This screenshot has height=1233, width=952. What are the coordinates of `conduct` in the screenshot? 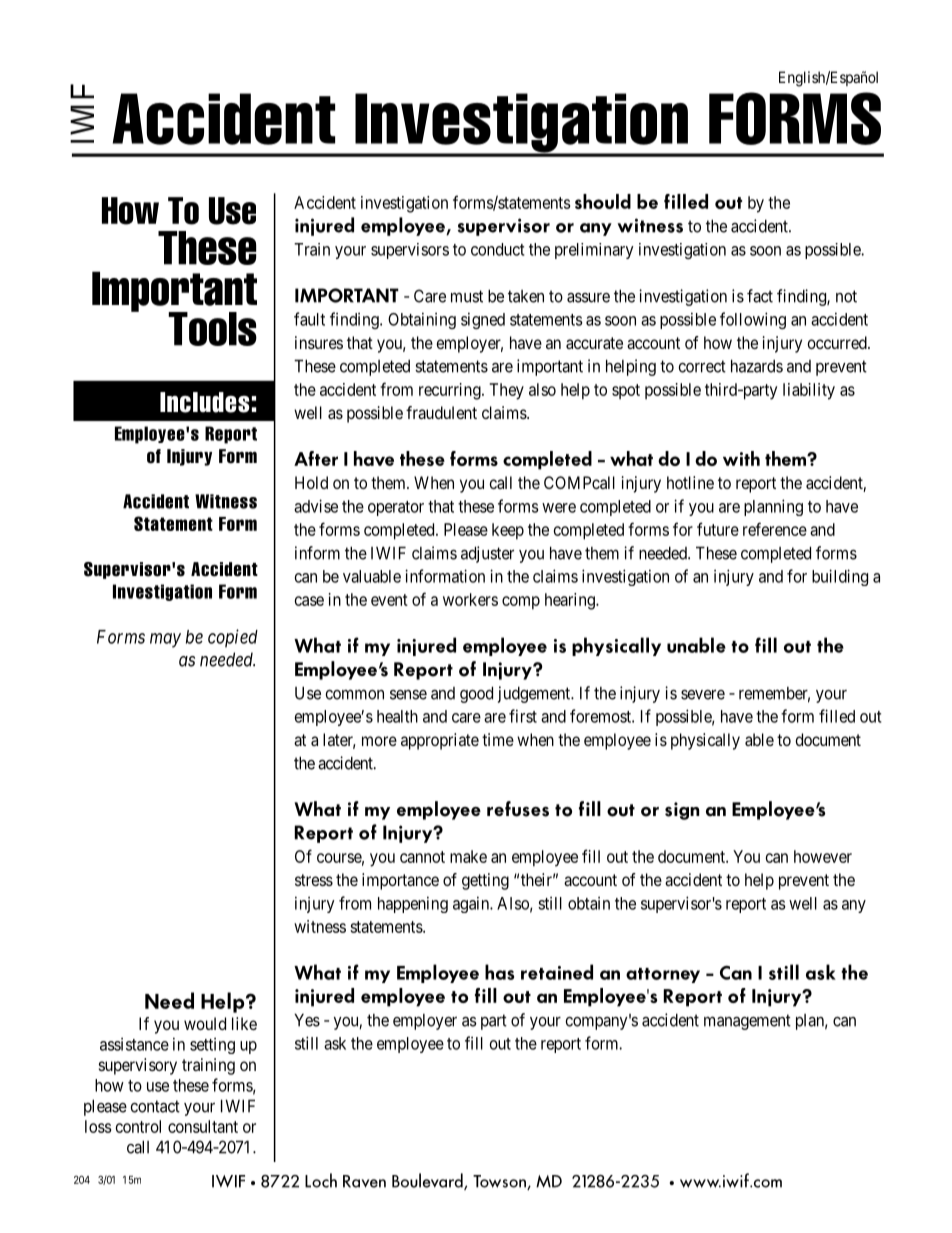 It's located at (497, 249).
